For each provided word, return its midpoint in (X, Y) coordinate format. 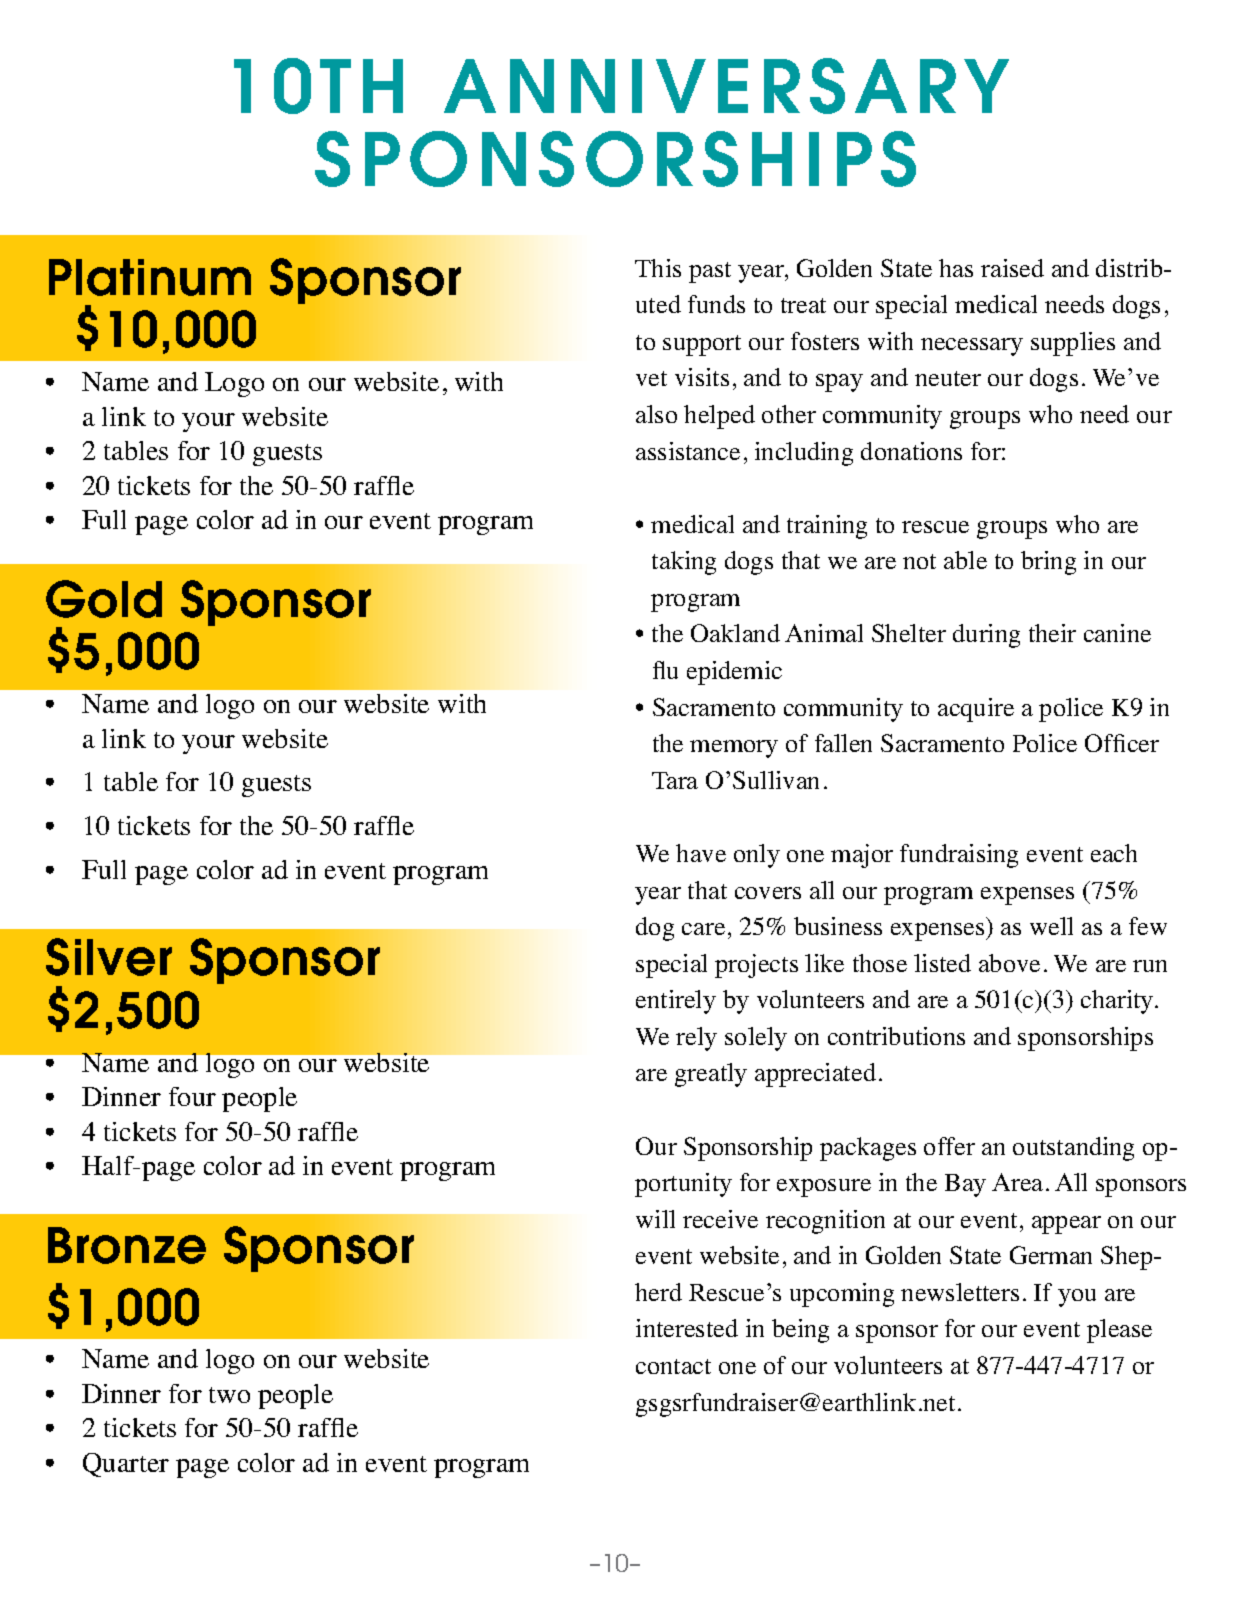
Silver (109, 957)
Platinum (150, 277)
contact (673, 1366)
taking (684, 563)
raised (1012, 268)
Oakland (735, 633)
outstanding (1073, 1149)
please (1119, 1331)
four (192, 1096)
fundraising (959, 856)
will (655, 1219)
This (658, 268)
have (701, 853)
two (229, 1395)
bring (1048, 563)
